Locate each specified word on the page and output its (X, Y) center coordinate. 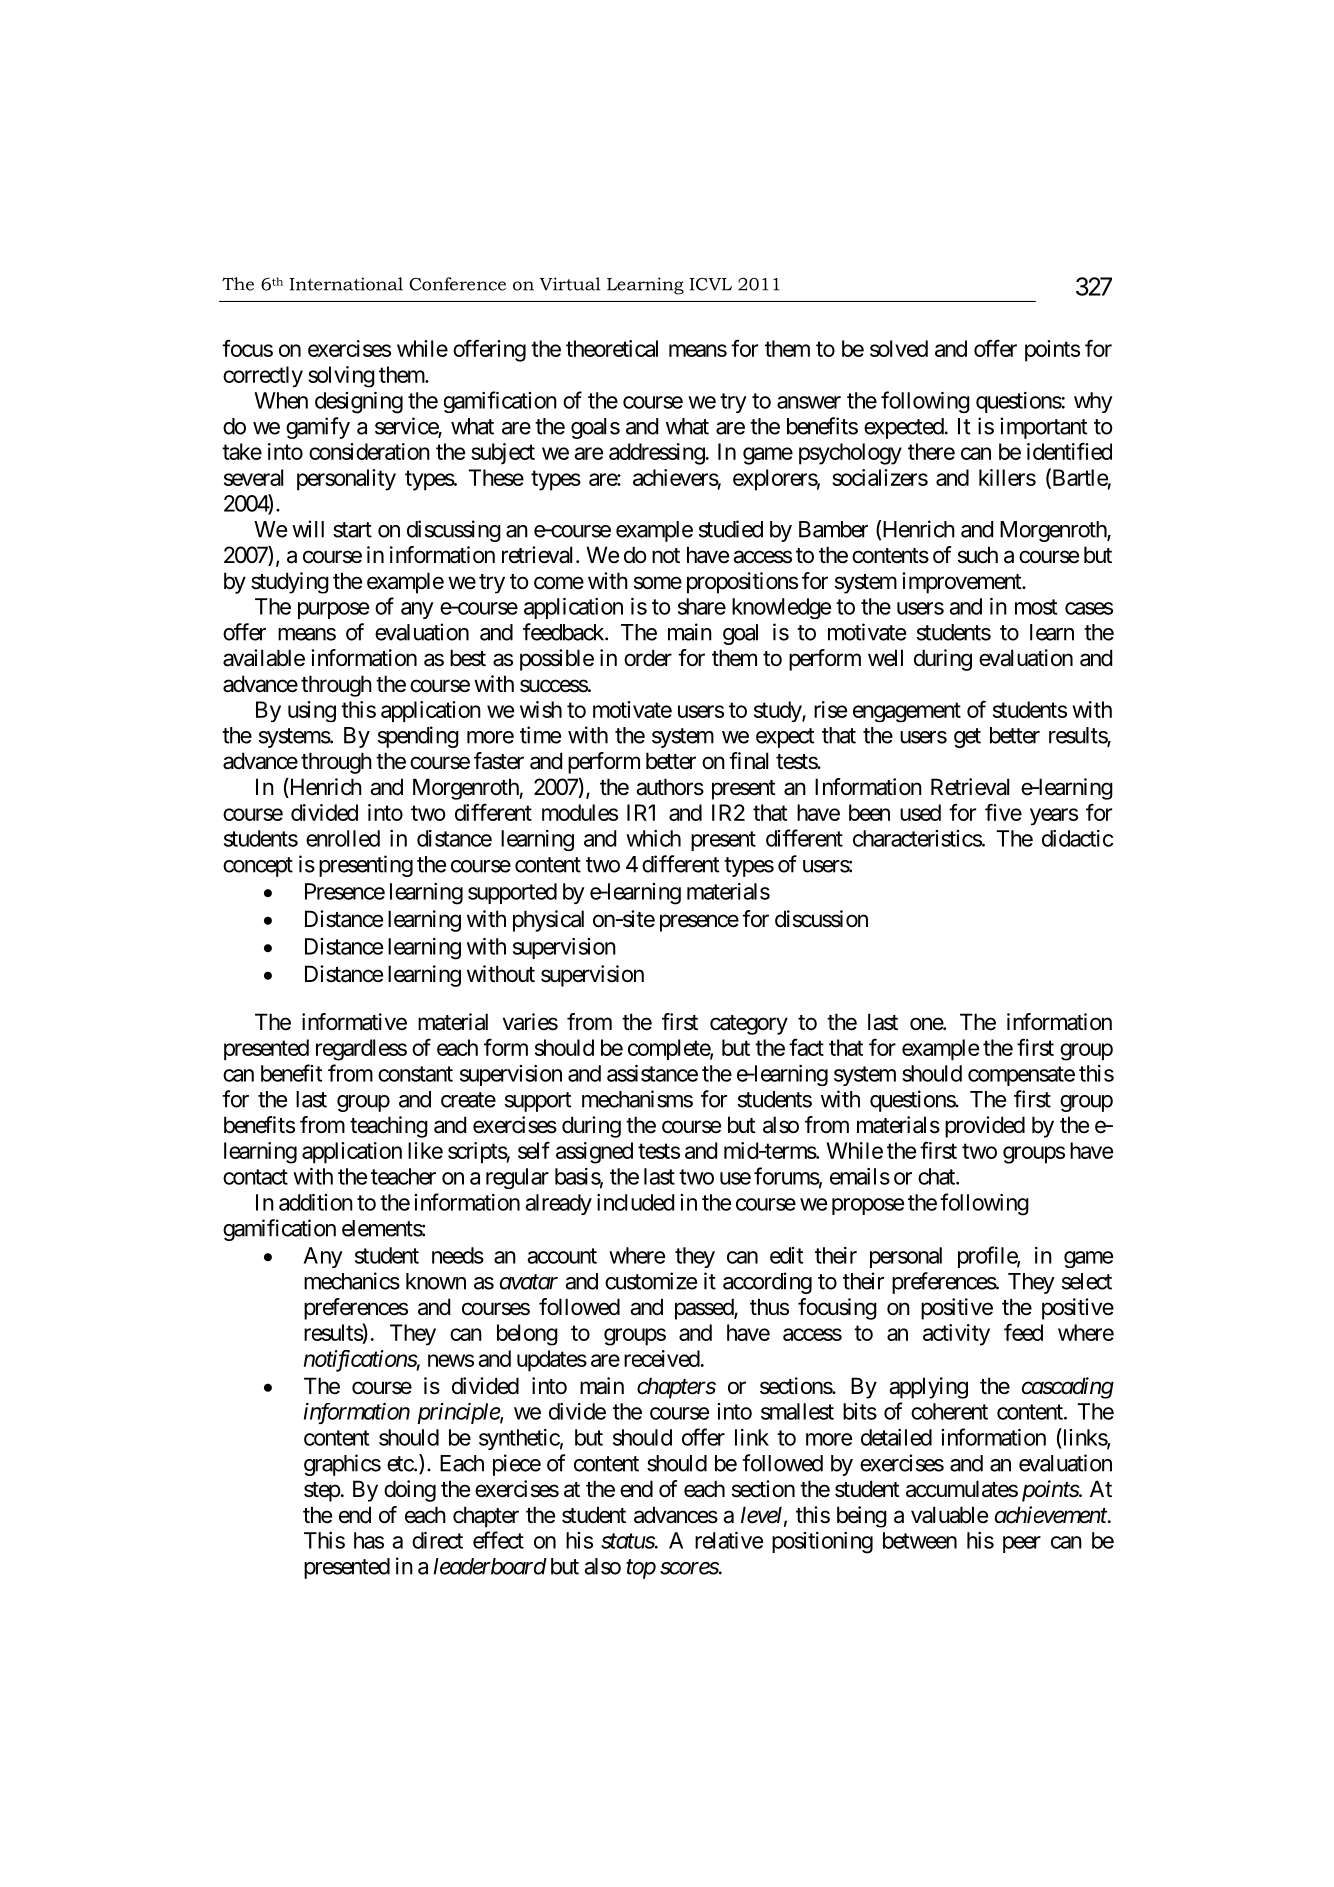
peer (1022, 1544)
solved (899, 348)
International (346, 284)
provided (985, 1127)
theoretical (612, 348)
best (468, 658)
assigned (594, 1153)
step (322, 1492)
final (748, 761)
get (967, 738)
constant (415, 1074)
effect (498, 1540)
